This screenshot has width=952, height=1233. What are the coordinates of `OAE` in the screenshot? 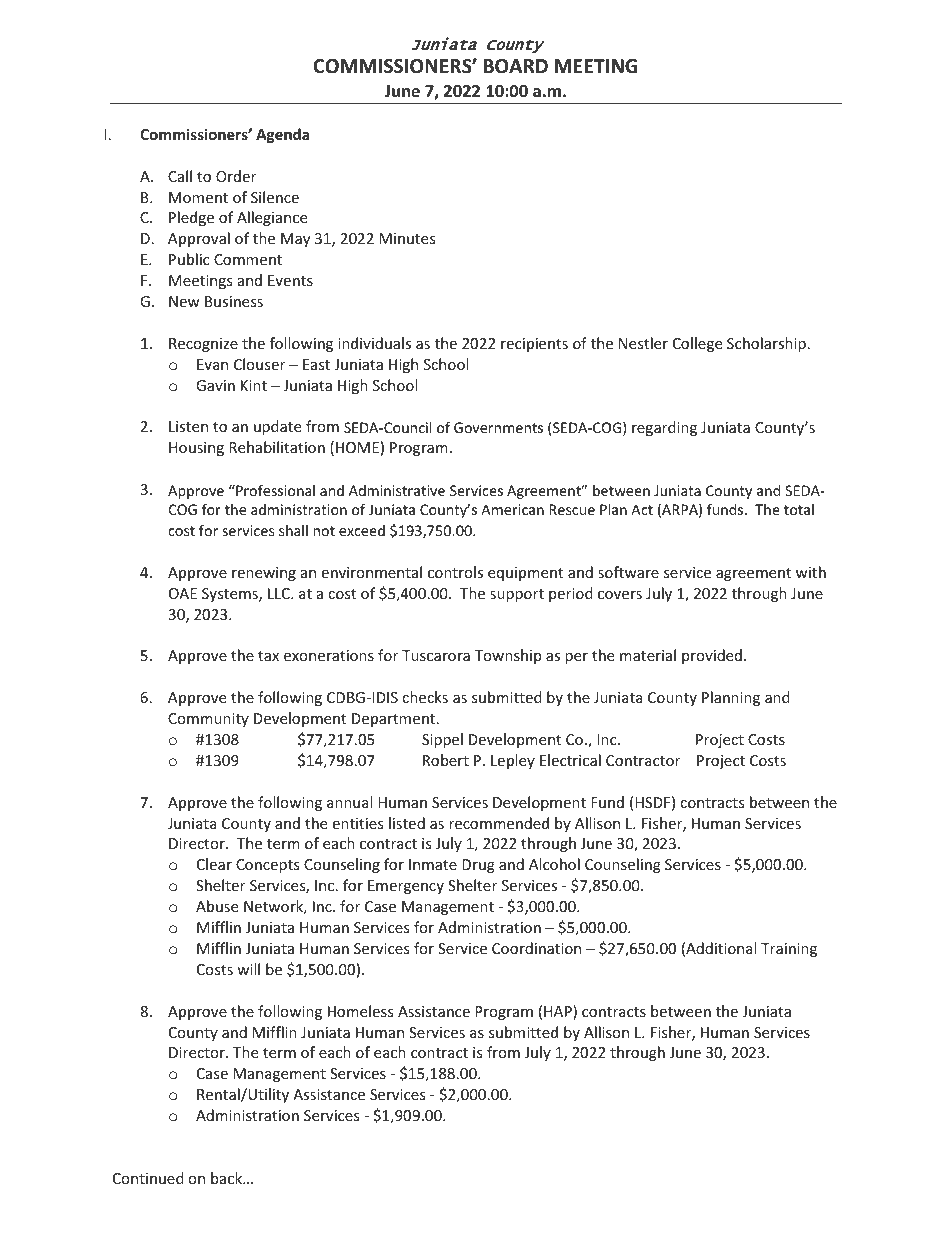 It's located at (183, 593).
